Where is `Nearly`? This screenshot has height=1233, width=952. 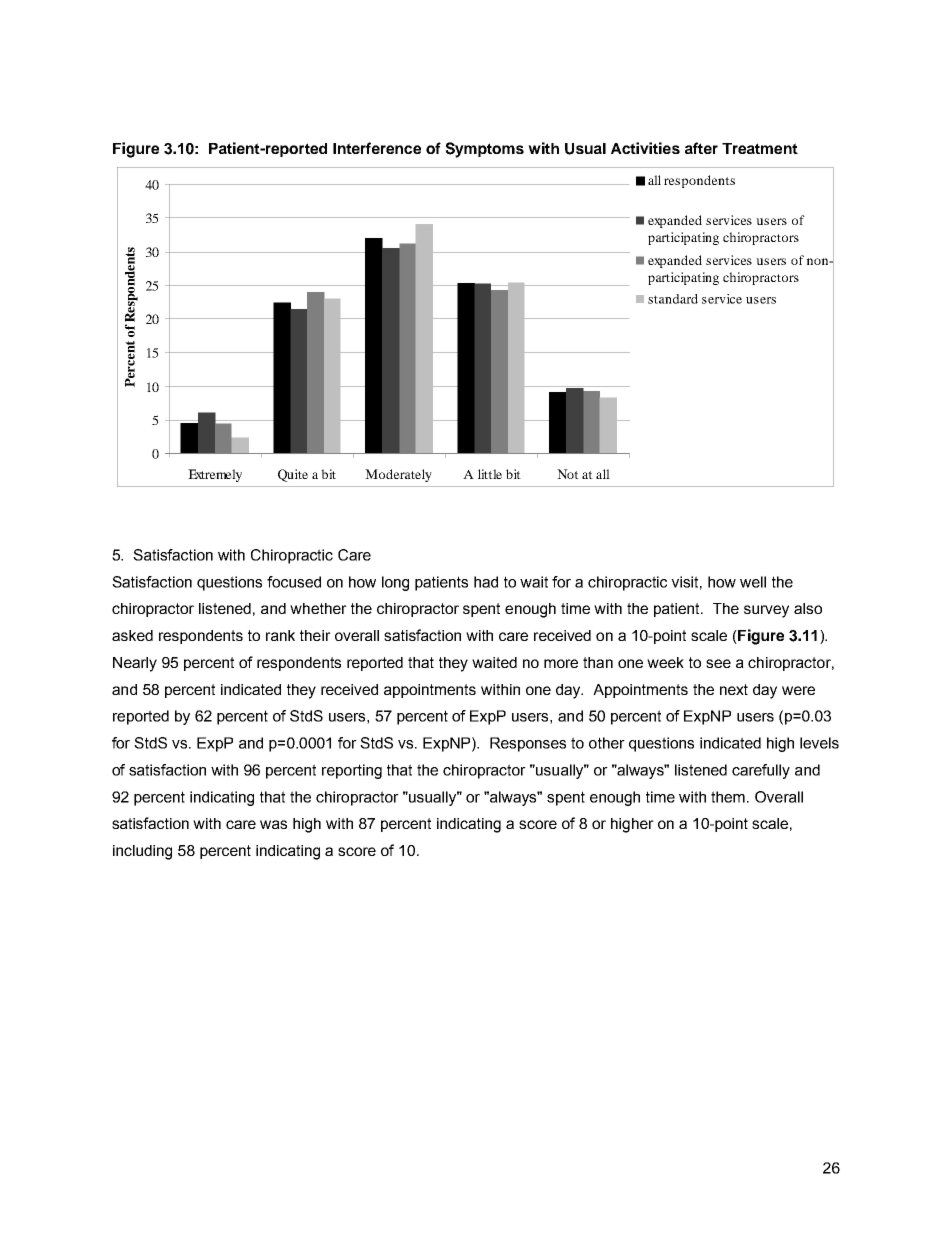
Nearly is located at coordinates (135, 664).
